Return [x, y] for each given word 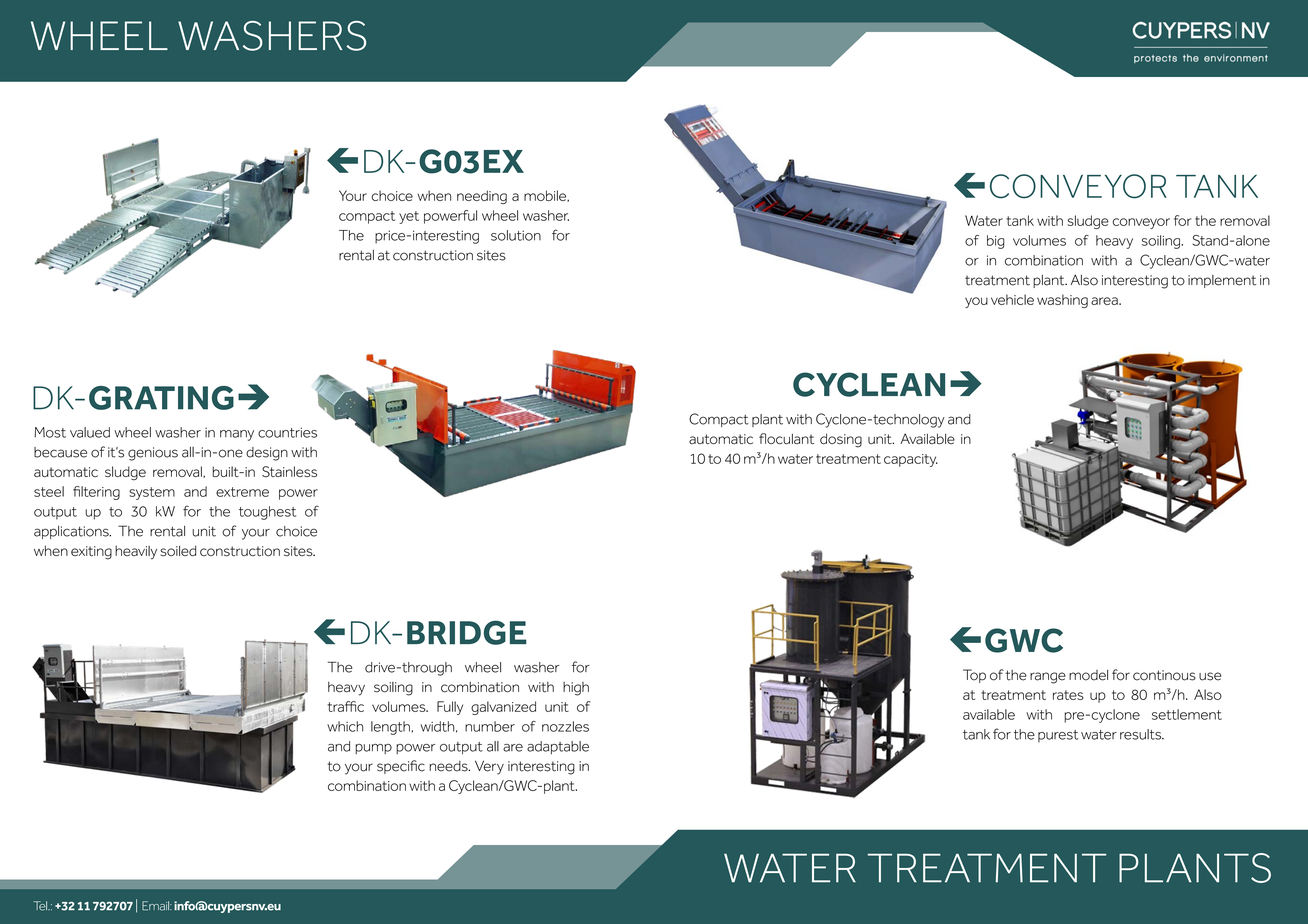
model [1088, 675]
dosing [841, 440]
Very [489, 767]
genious [153, 454]
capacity [911, 460]
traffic [346, 706]
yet [409, 217]
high [576, 689]
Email [156, 906]
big [996, 242]
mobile [546, 196]
